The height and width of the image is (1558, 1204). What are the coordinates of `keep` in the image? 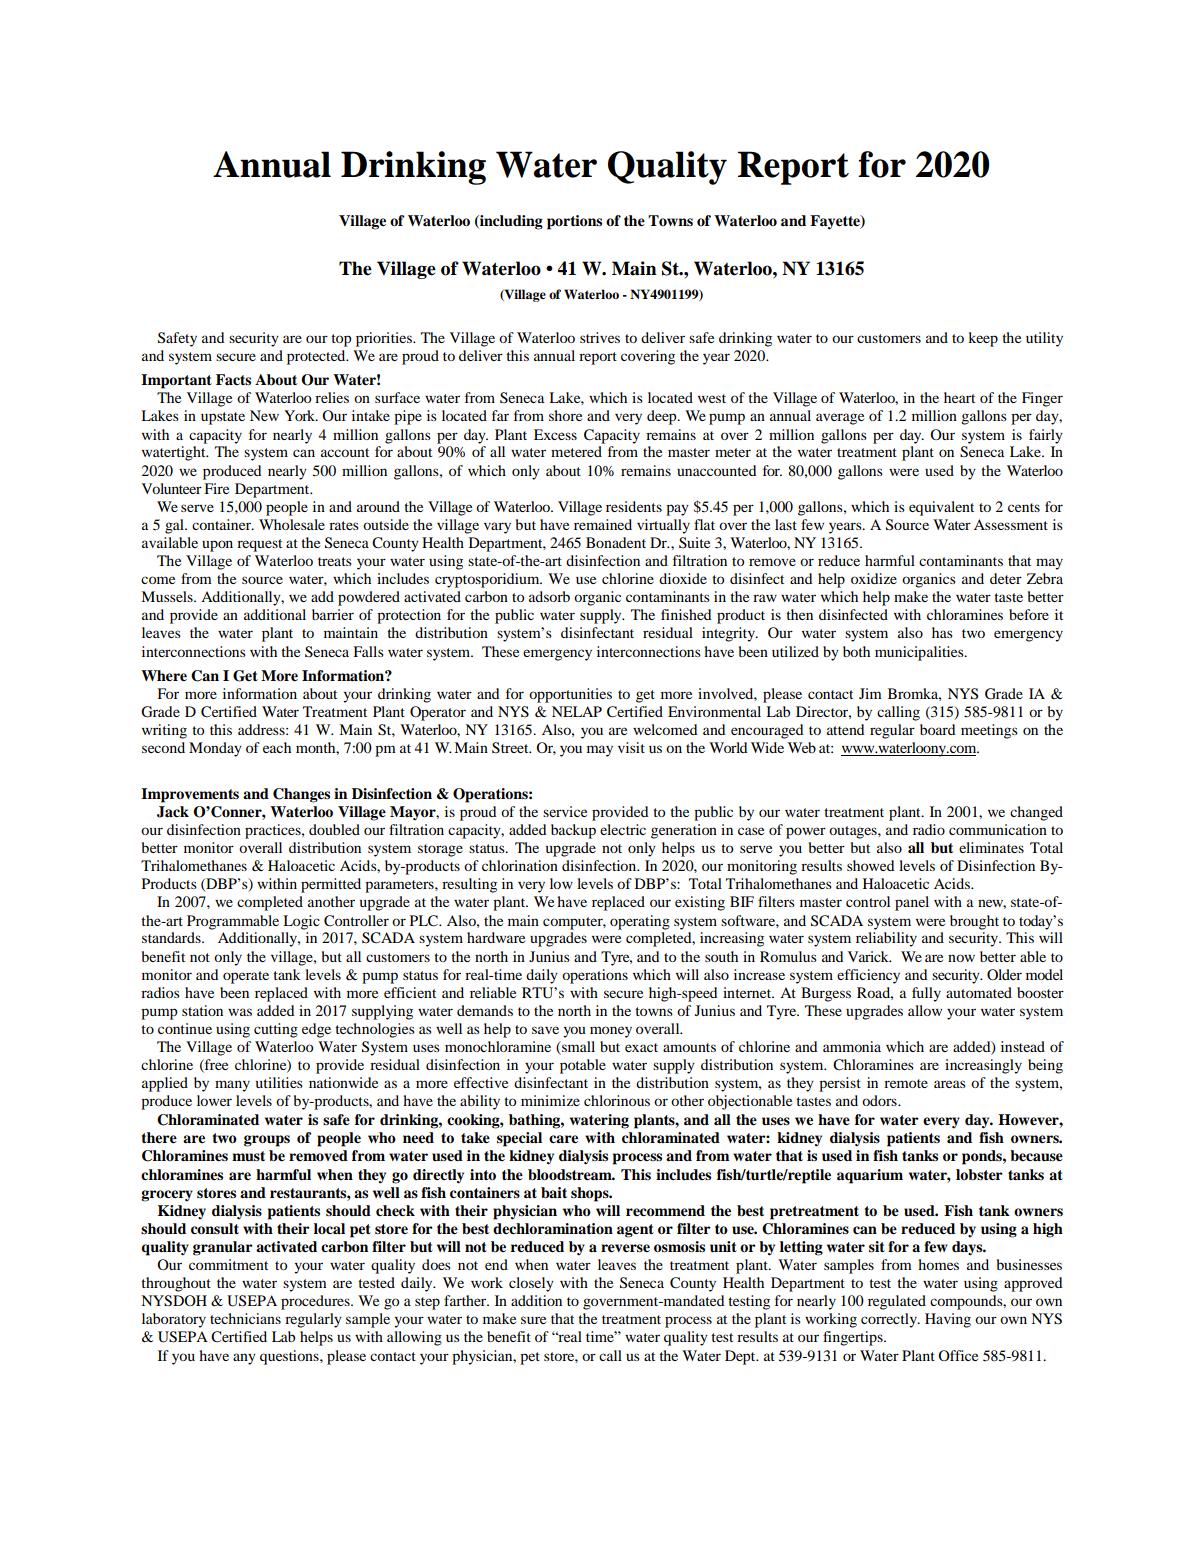 It's located at (983, 339).
